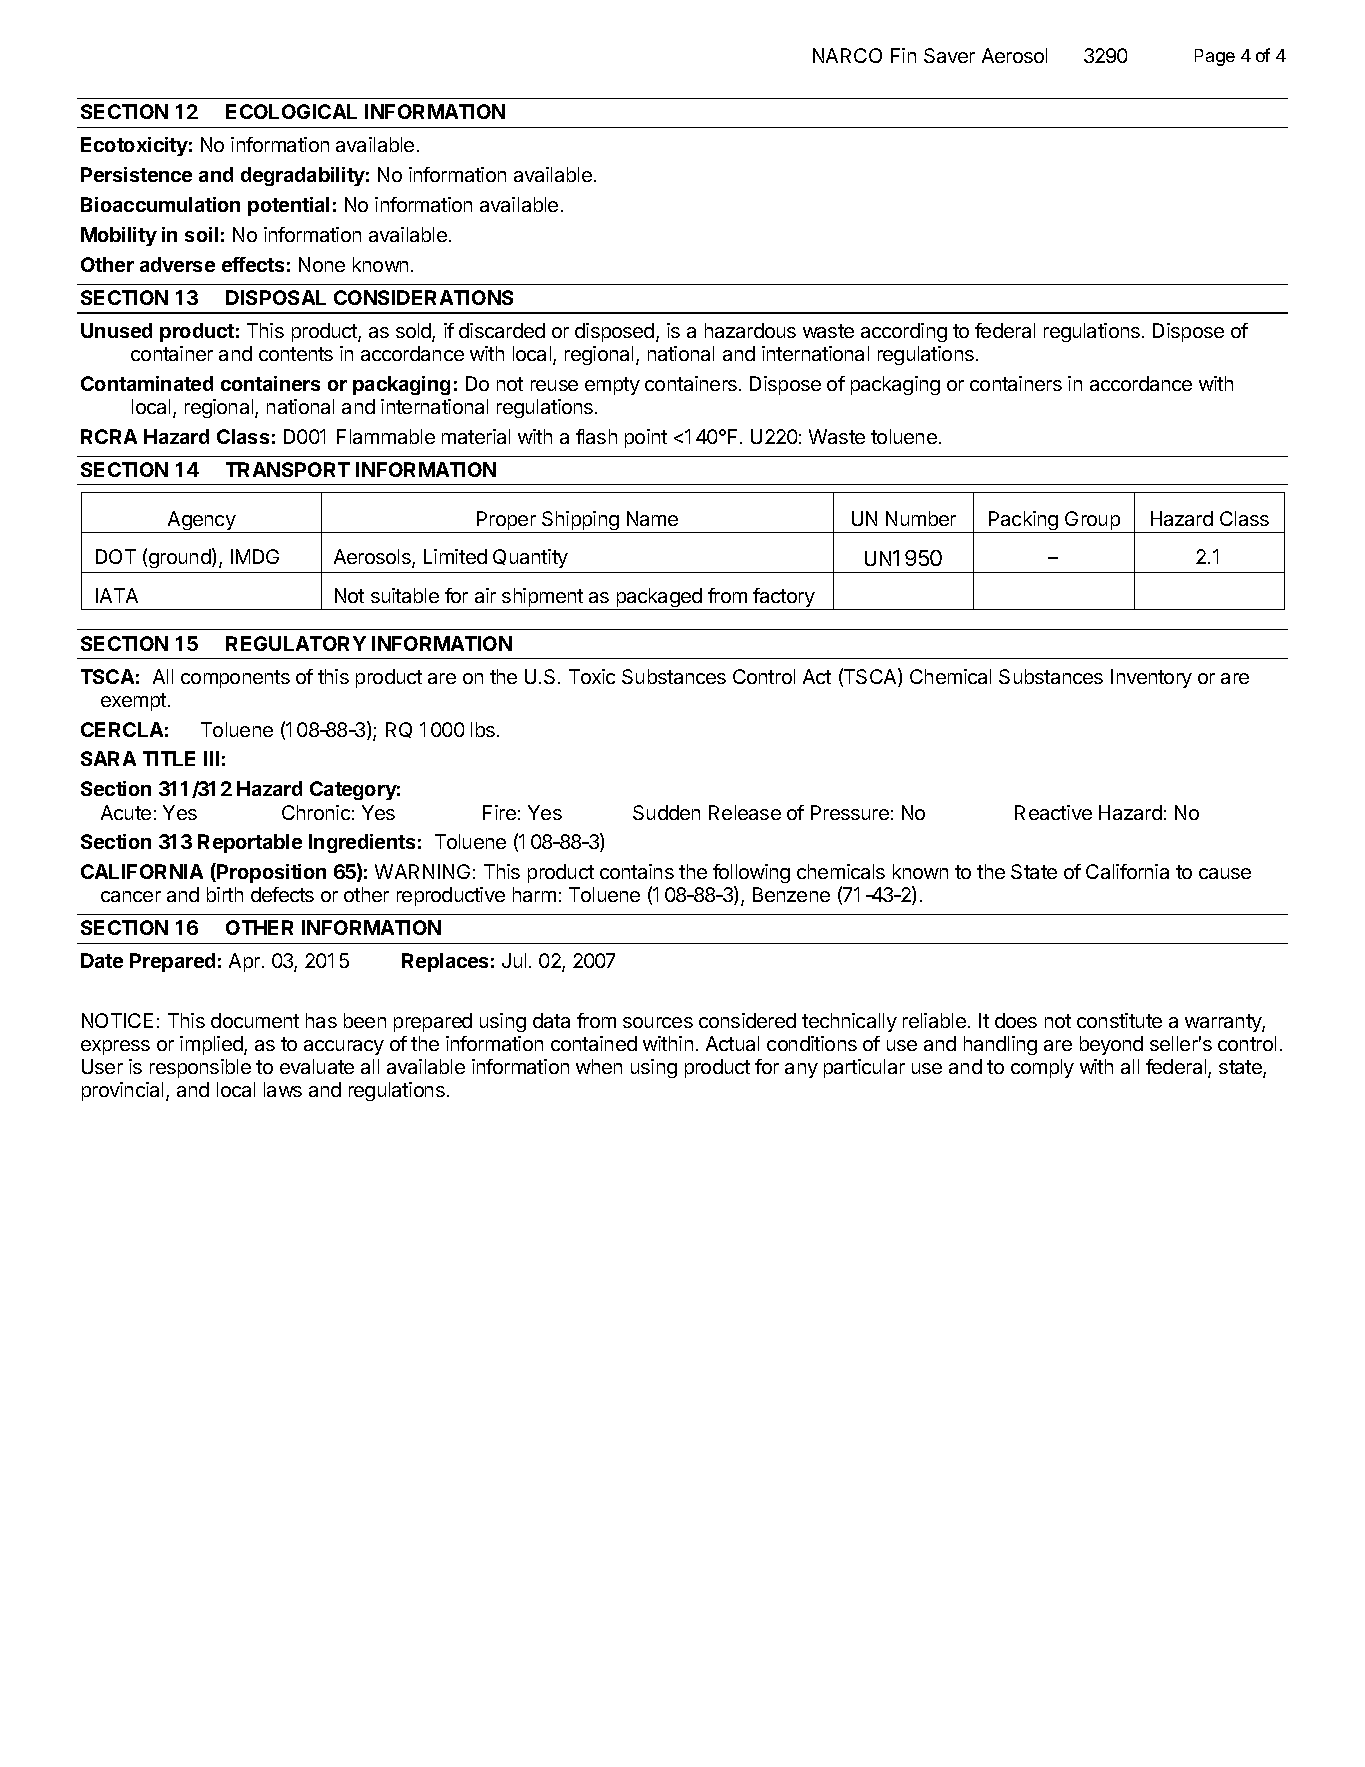 This document has width=1365, height=1767. I want to click on packaged, so click(659, 599).
